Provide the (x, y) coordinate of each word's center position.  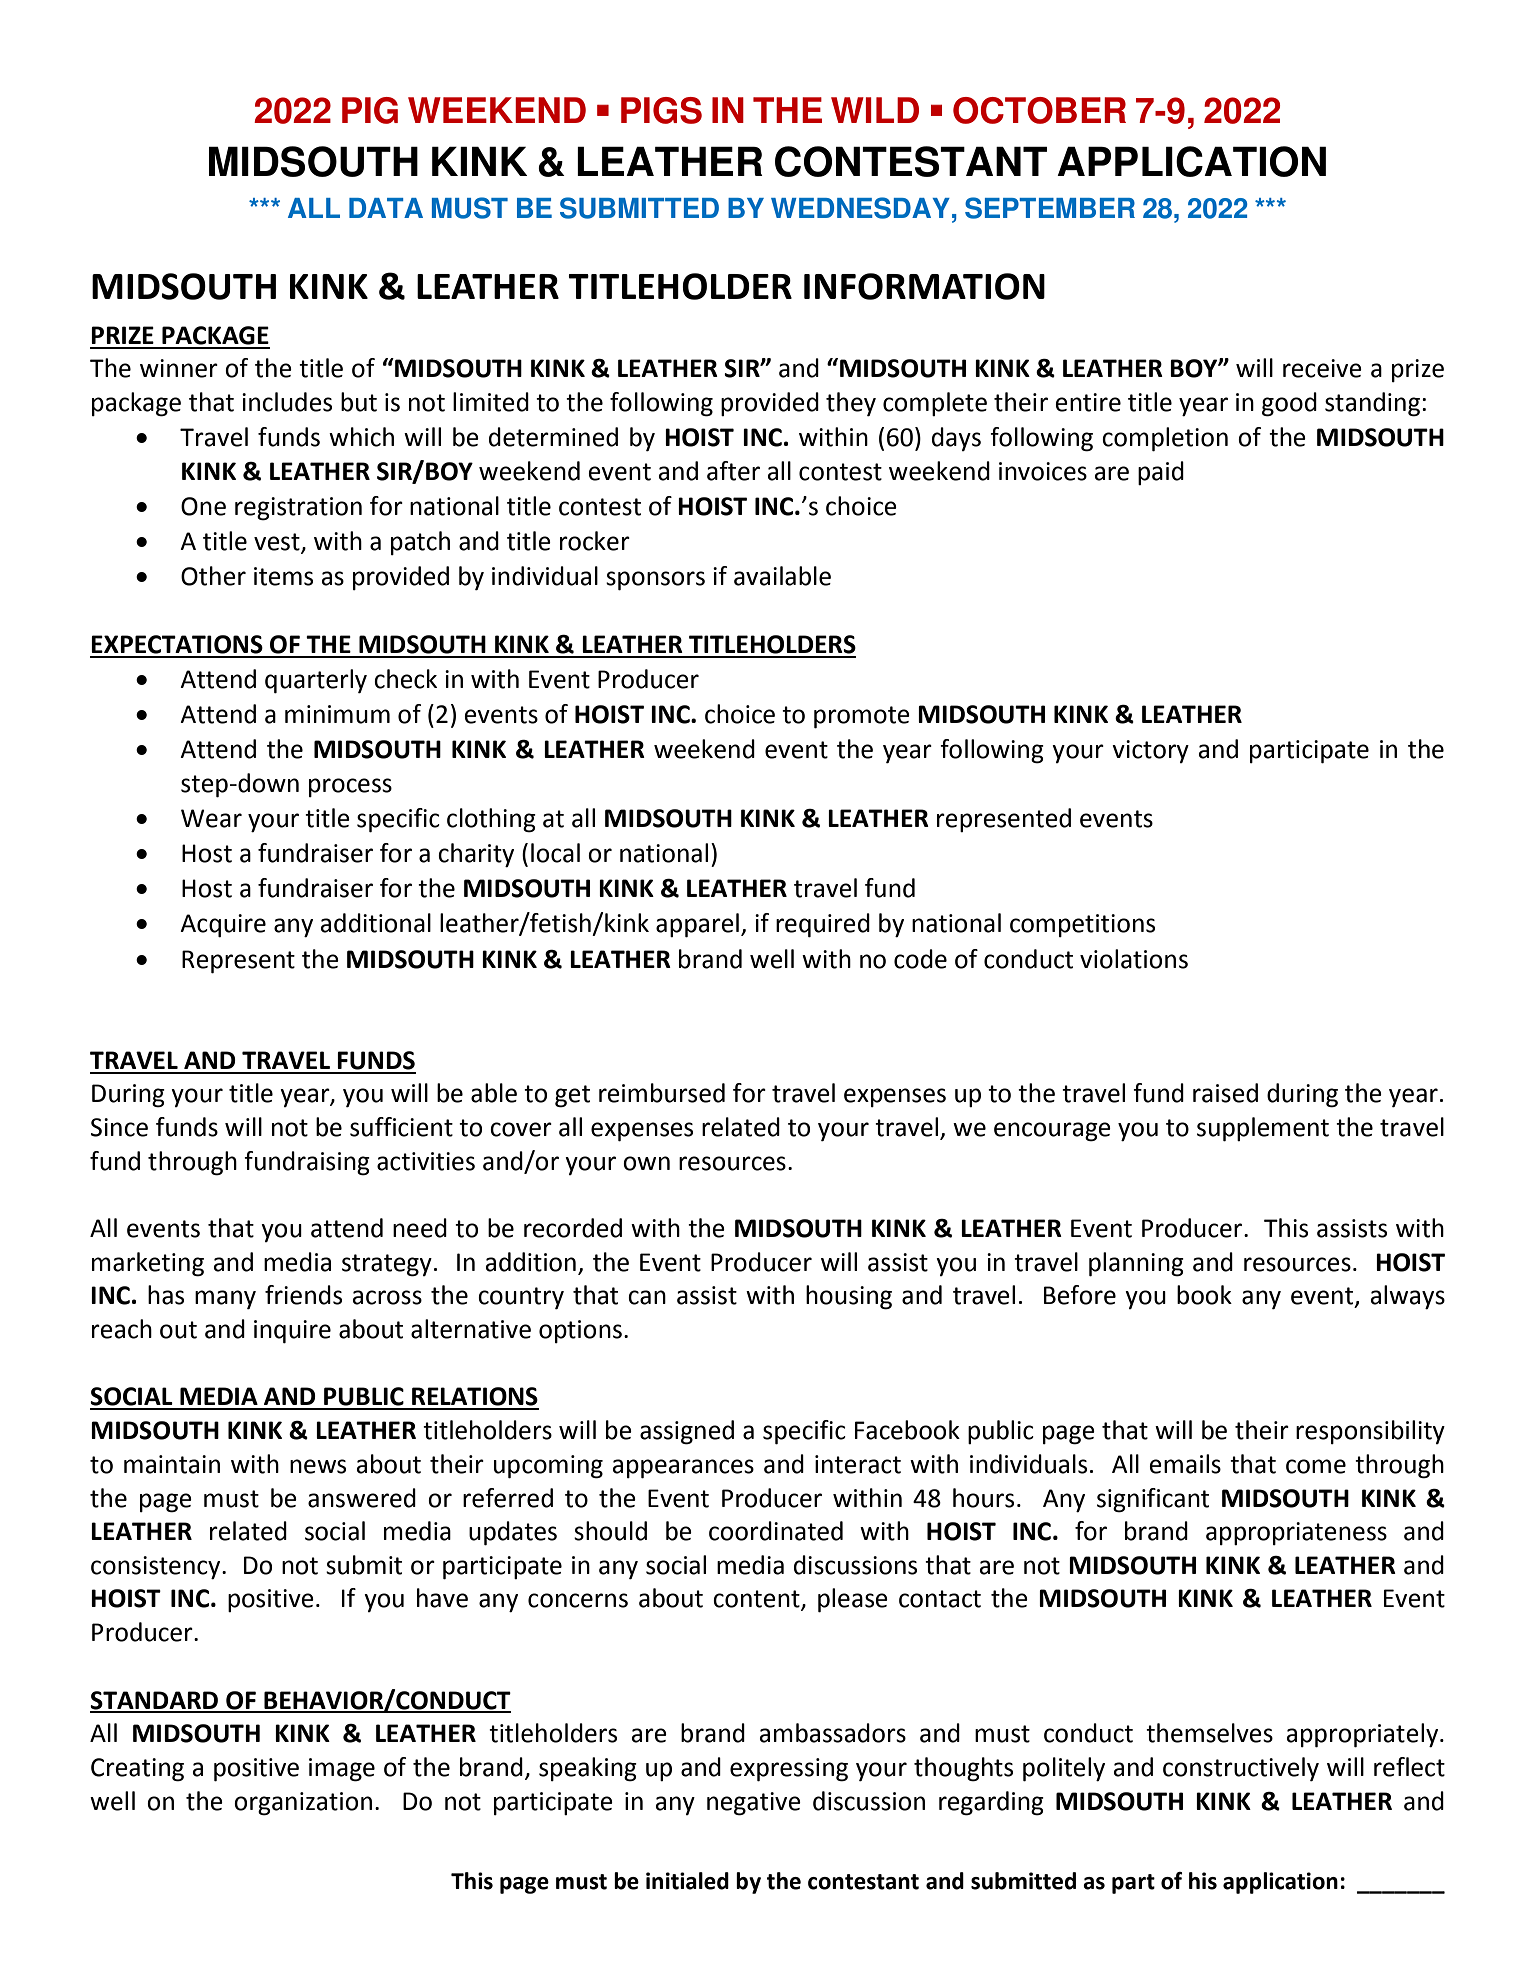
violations (1134, 959)
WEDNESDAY (860, 208)
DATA (386, 208)
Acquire (223, 925)
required (823, 925)
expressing (789, 1770)
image (342, 1770)
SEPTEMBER (1050, 208)
